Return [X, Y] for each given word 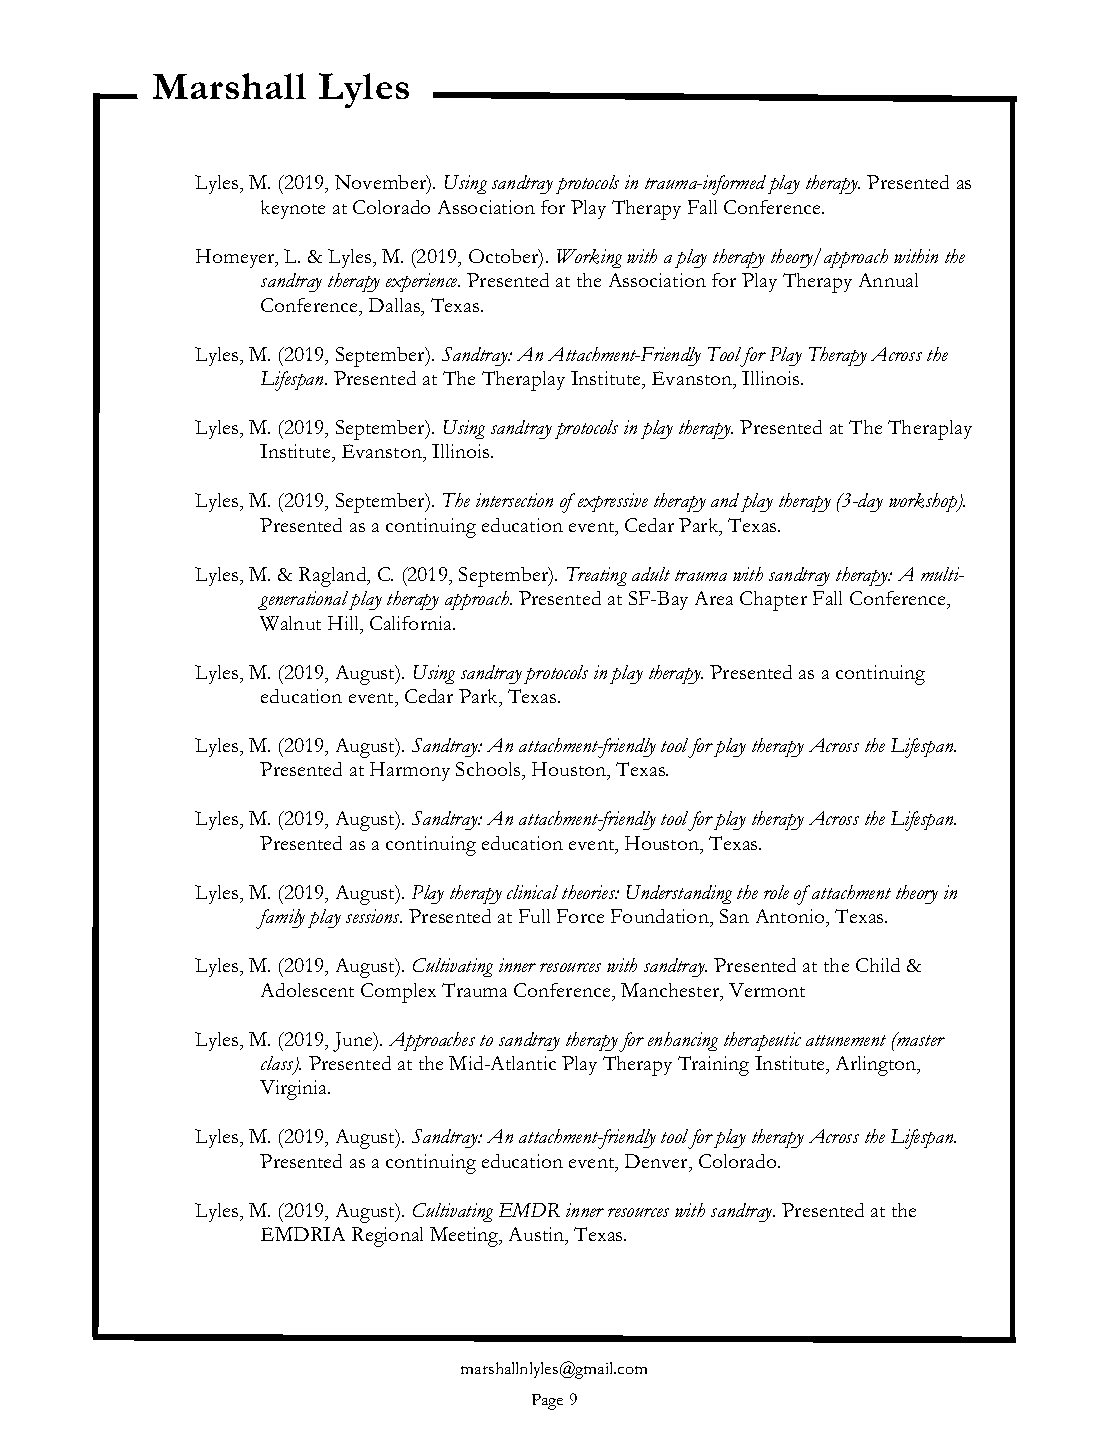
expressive [613, 502]
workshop [924, 502]
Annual [888, 280]
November [382, 184]
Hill [344, 623]
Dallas [396, 306]
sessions [374, 916]
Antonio [791, 916]
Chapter [773, 601]
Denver [657, 1161]
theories [590, 892]
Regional [387, 1237]
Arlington [877, 1066]
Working [589, 258]
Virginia [295, 1090]
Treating [597, 576]
